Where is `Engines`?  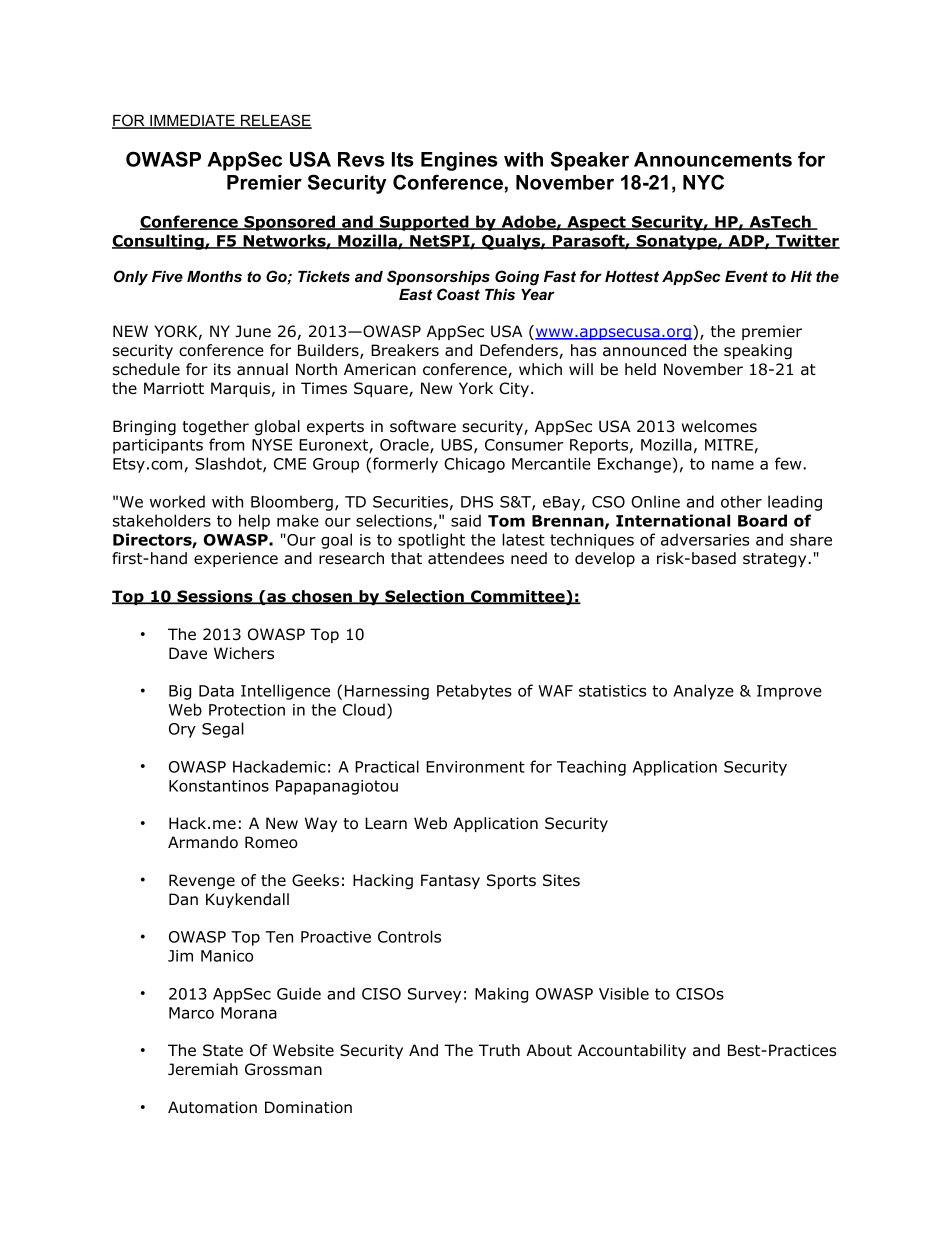
Engines is located at coordinates (459, 161).
